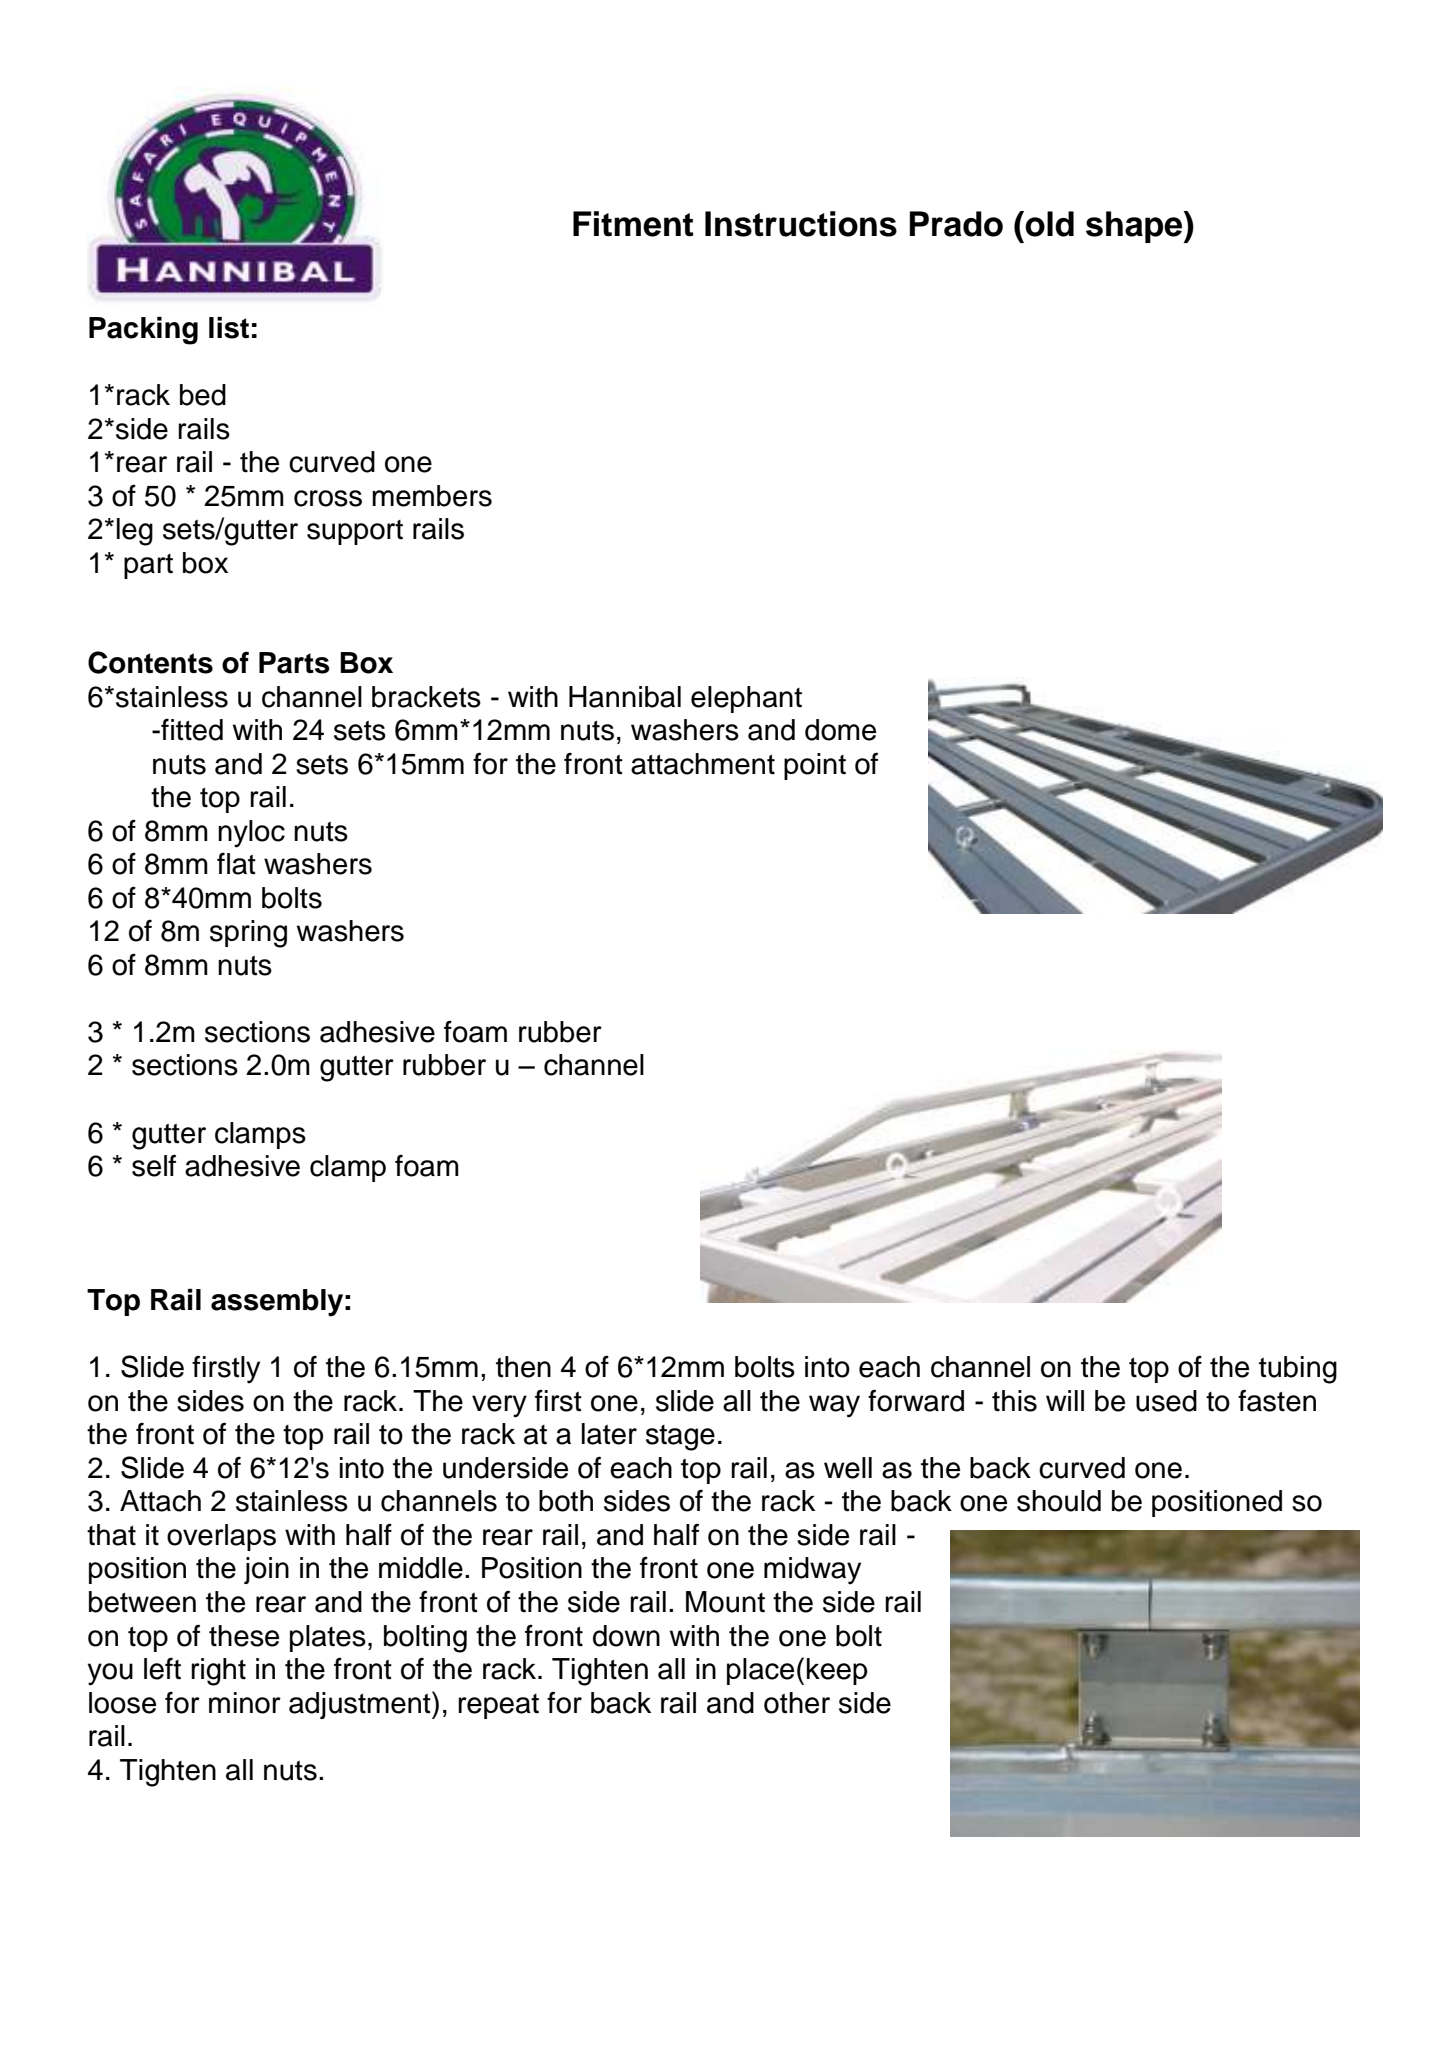  I want to click on should, so click(1059, 1501).
